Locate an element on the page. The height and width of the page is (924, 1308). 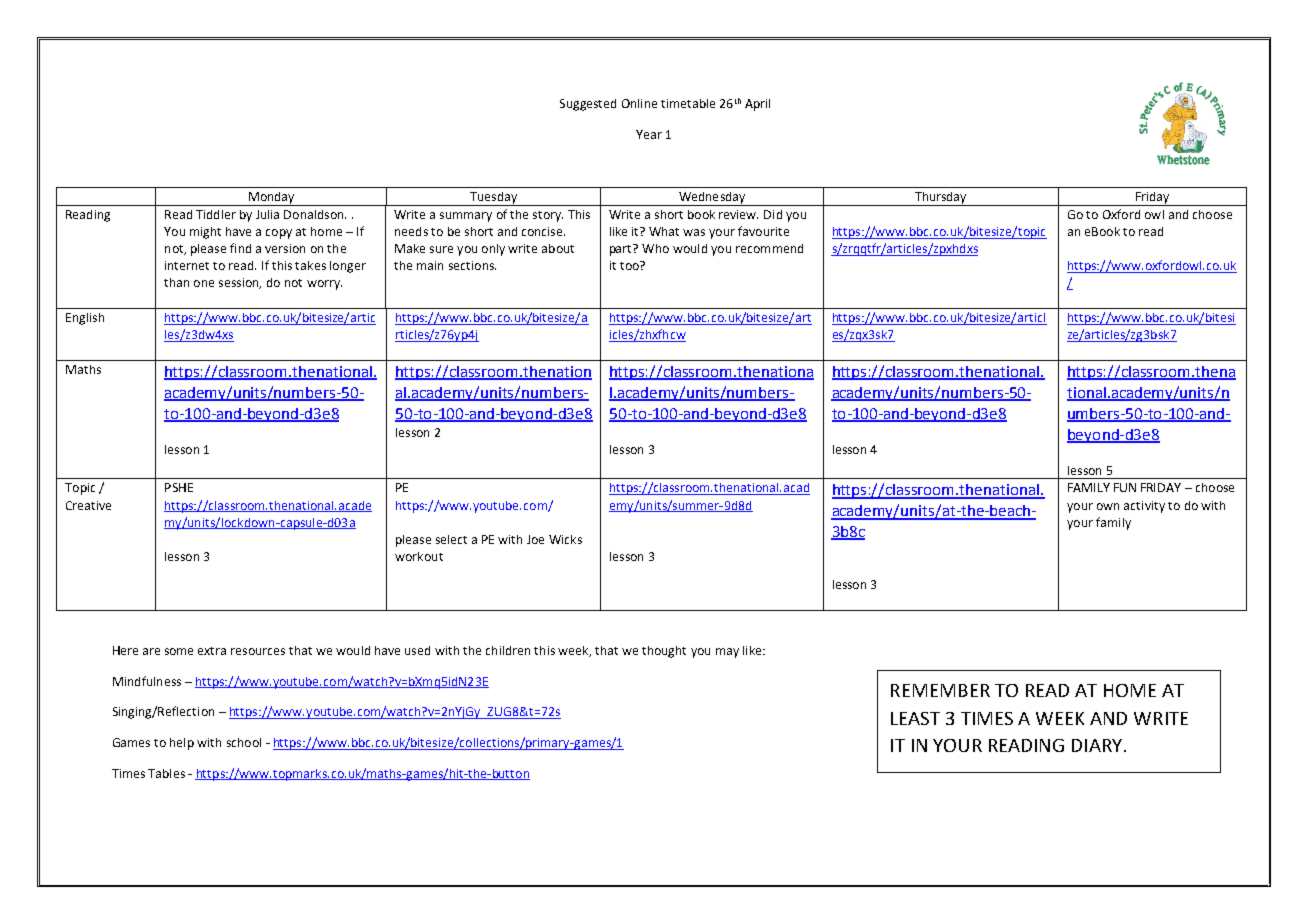
FUN is located at coordinates (1125, 487).
